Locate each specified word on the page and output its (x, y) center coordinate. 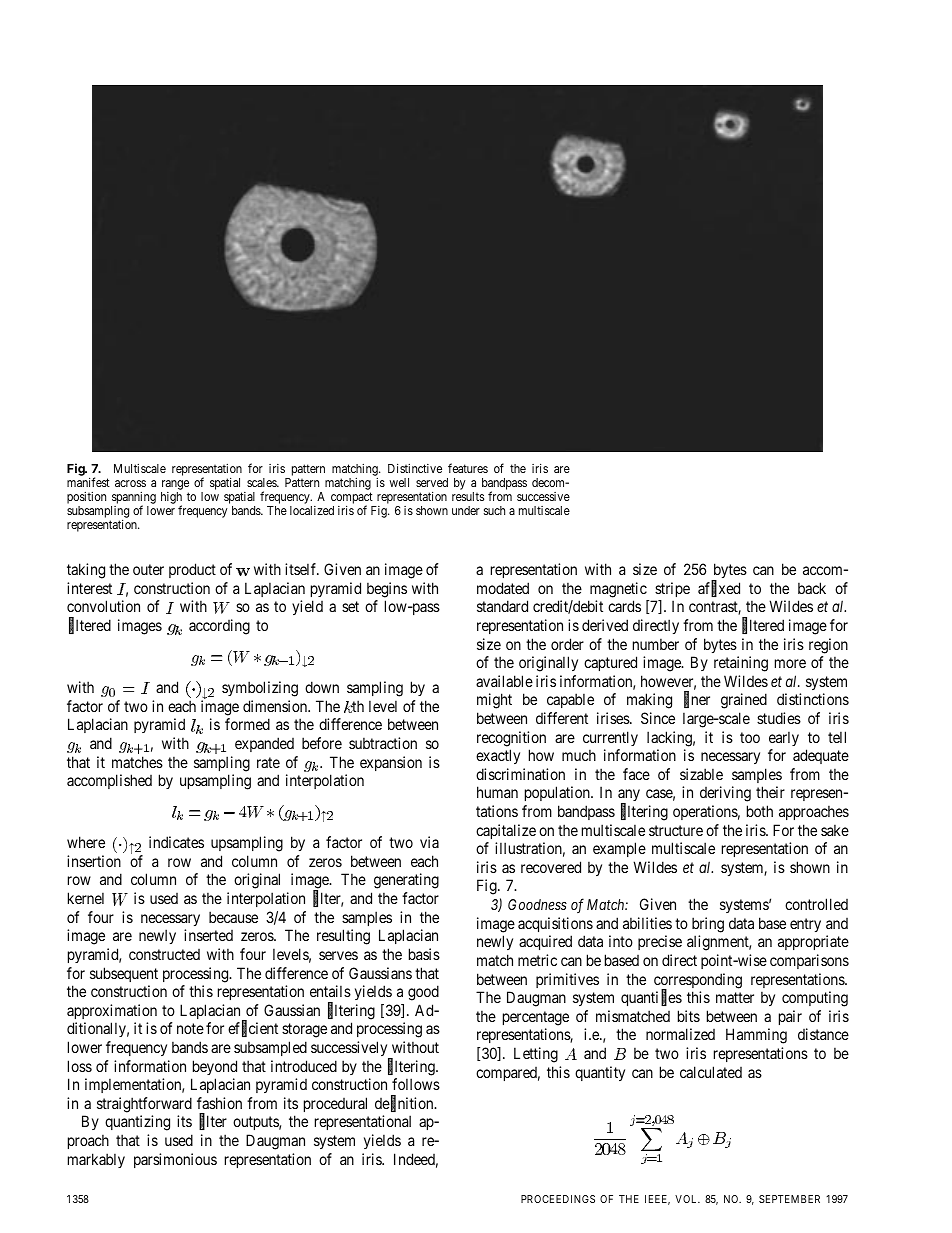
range (175, 485)
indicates (176, 842)
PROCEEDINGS (558, 1199)
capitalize (506, 831)
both (760, 811)
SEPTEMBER (789, 1199)
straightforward (144, 1105)
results (468, 496)
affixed (719, 589)
